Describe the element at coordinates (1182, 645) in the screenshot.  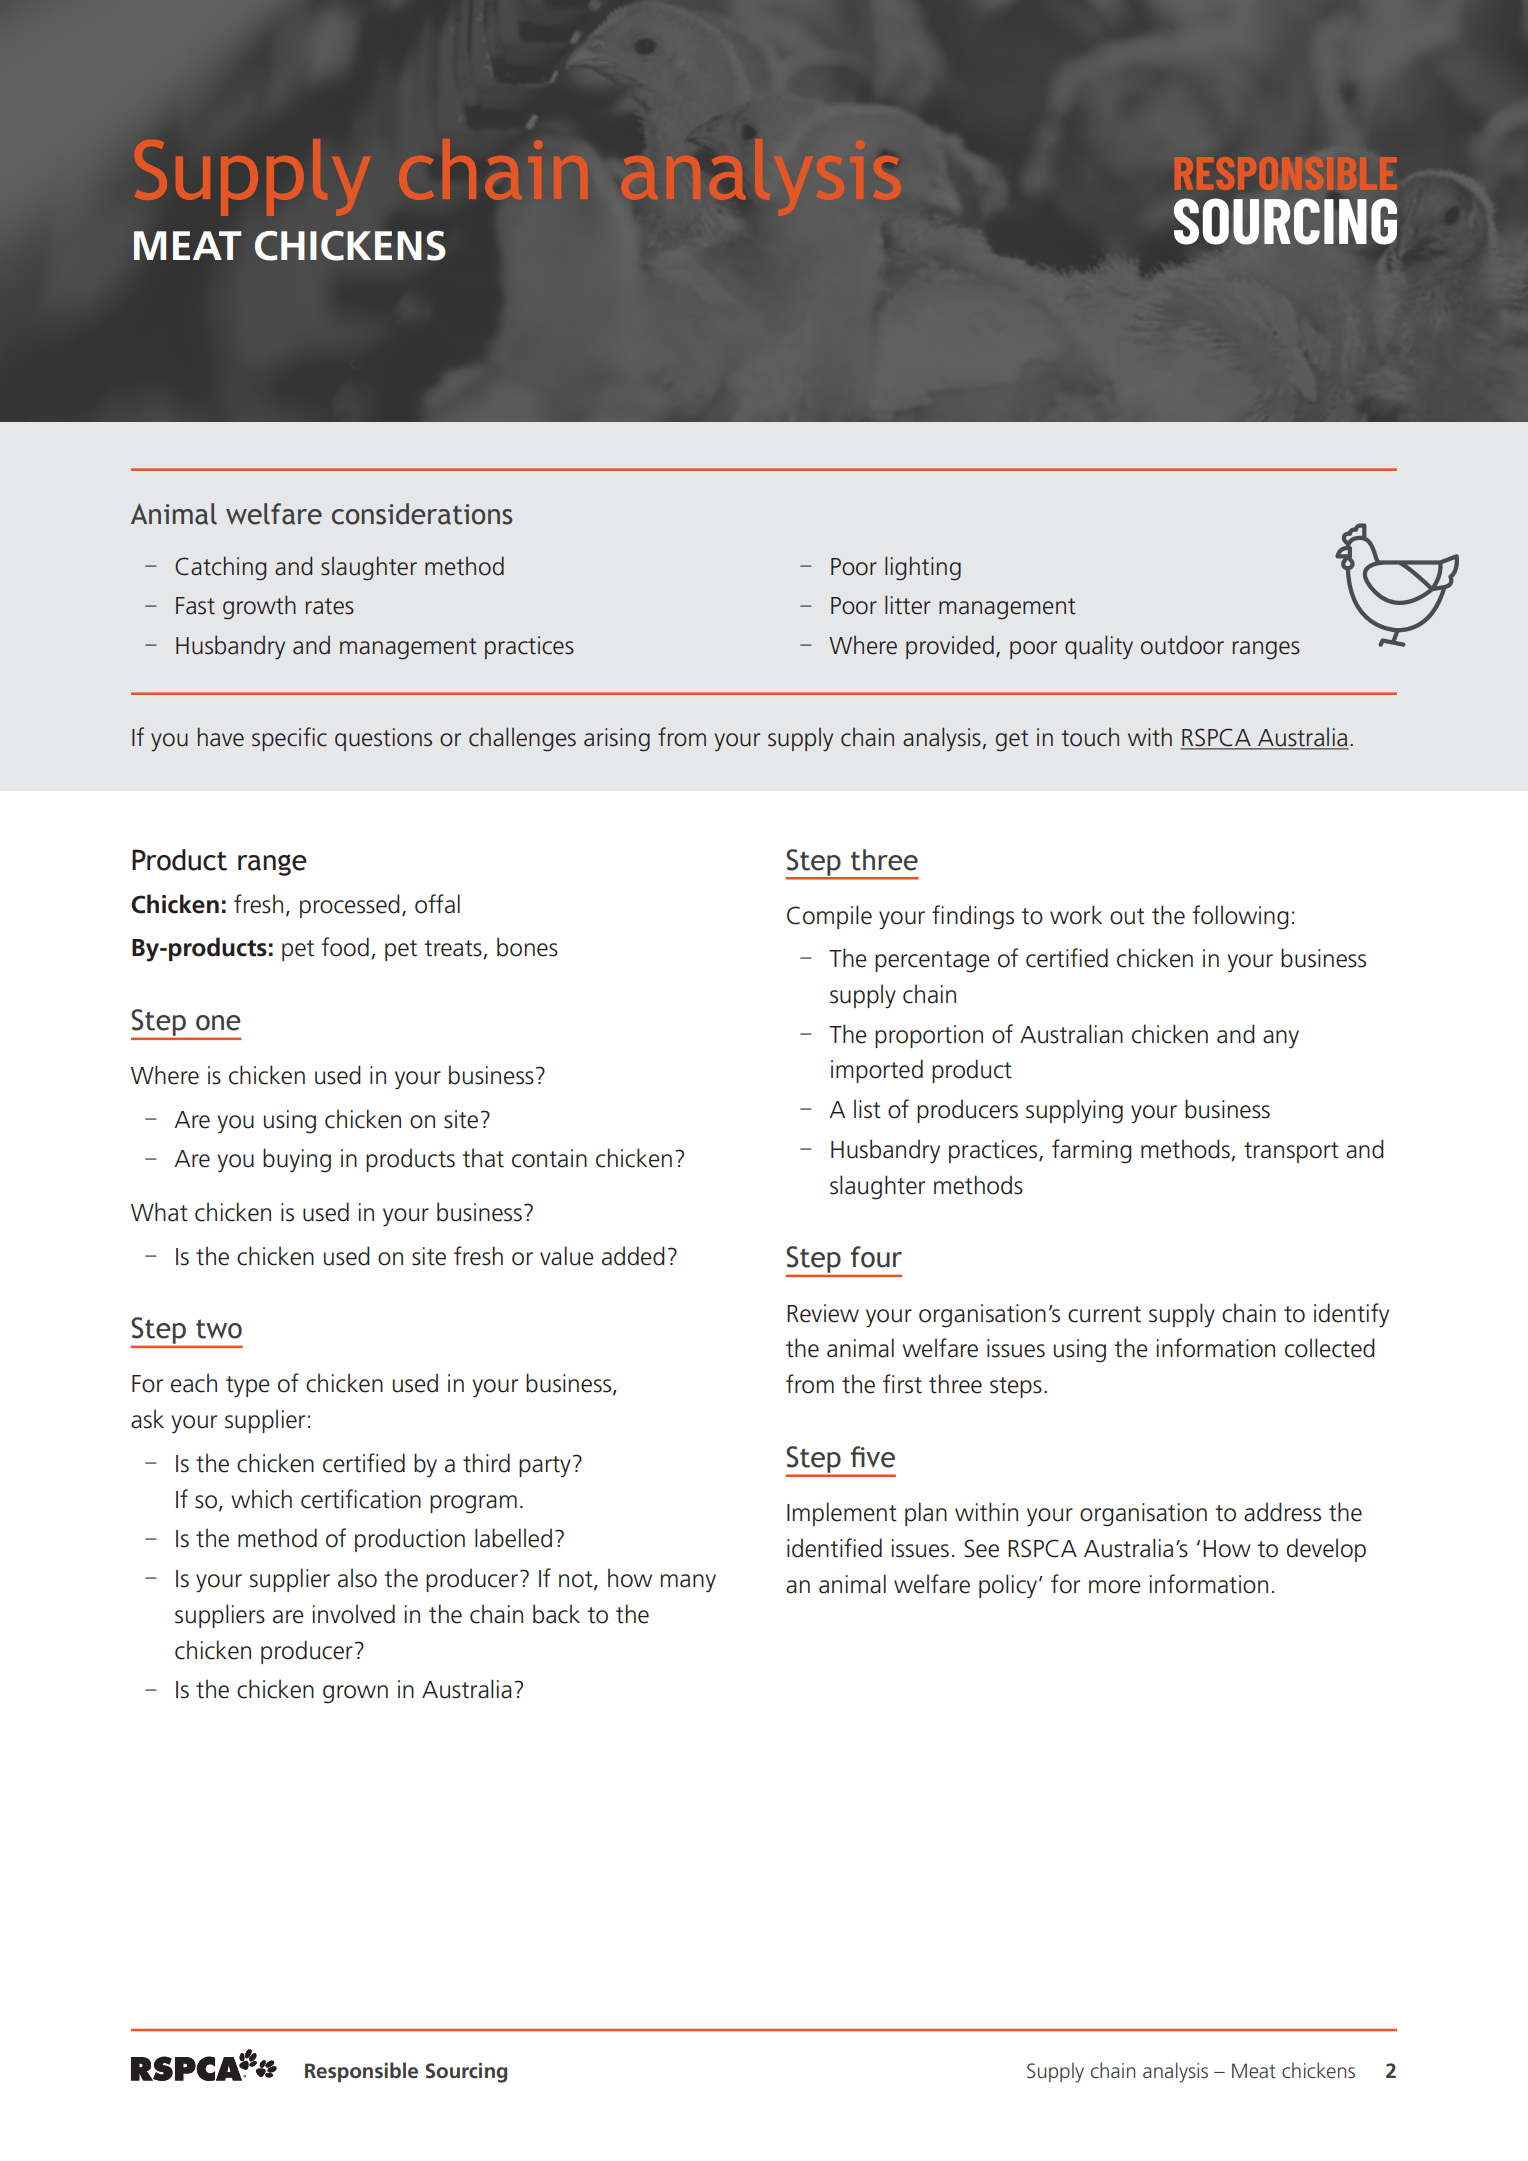
I see `outdoor` at that location.
